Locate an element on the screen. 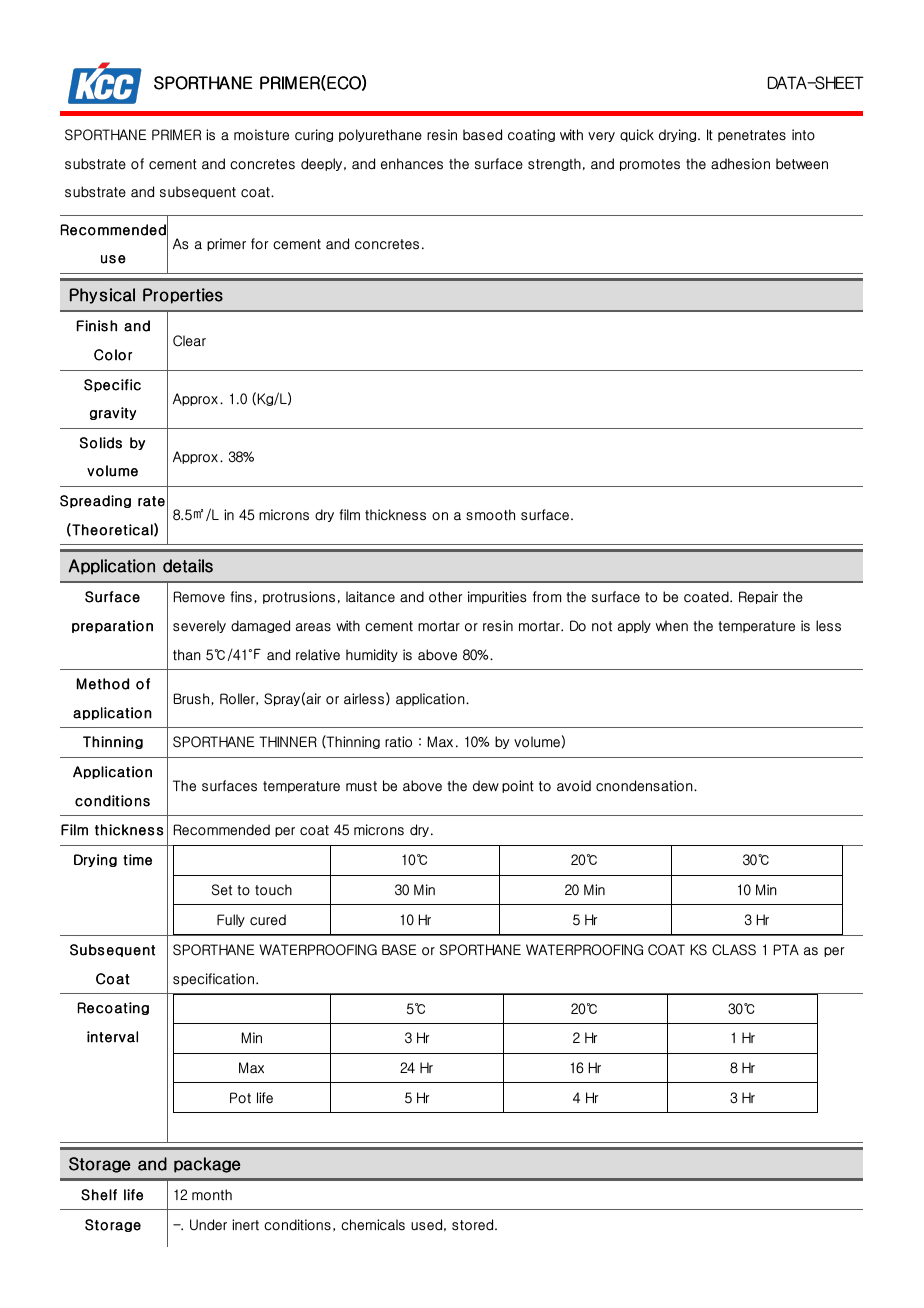 The height and width of the screenshot is (1308, 924). moisture is located at coordinates (261, 135).
